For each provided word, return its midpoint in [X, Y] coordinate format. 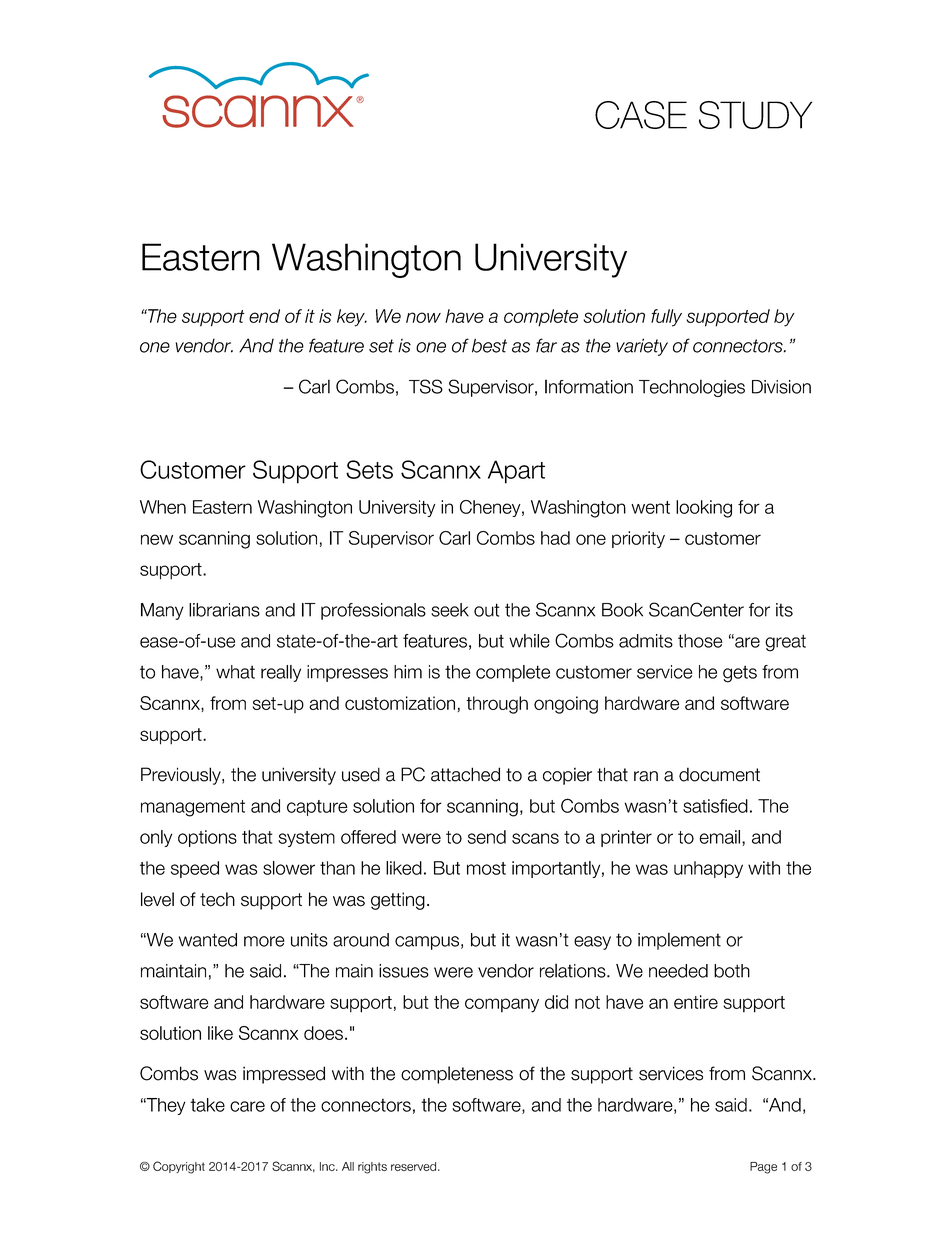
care [247, 1106]
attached [465, 774]
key [352, 318]
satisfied [715, 806]
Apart [516, 472]
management [193, 808]
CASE [641, 115]
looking [704, 509]
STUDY [755, 115]
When [163, 507]
